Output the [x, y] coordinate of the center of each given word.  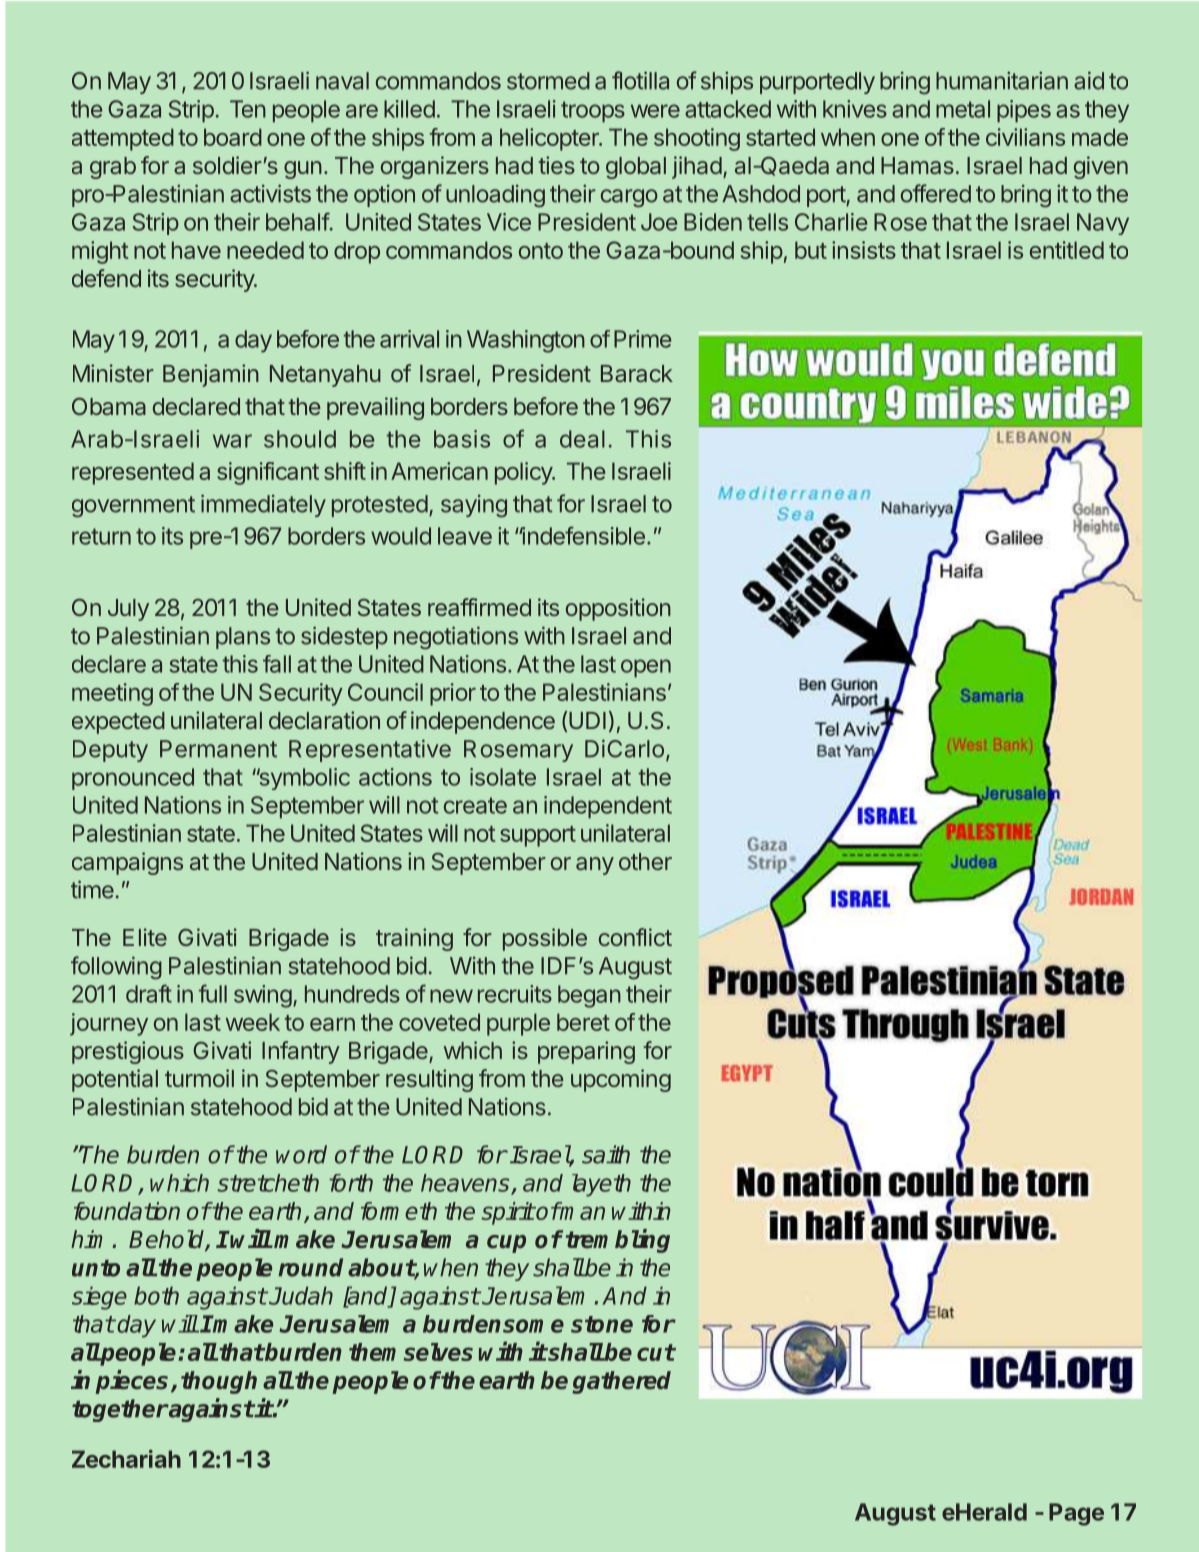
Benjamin [211, 375]
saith [606, 1154]
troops [593, 112]
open [646, 668]
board [233, 137]
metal [963, 109]
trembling [618, 1241]
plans [243, 638]
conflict [635, 937]
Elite [145, 937]
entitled [1067, 250]
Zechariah [126, 1459]
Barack [637, 373]
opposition [618, 609]
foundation [127, 1211]
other [645, 861]
